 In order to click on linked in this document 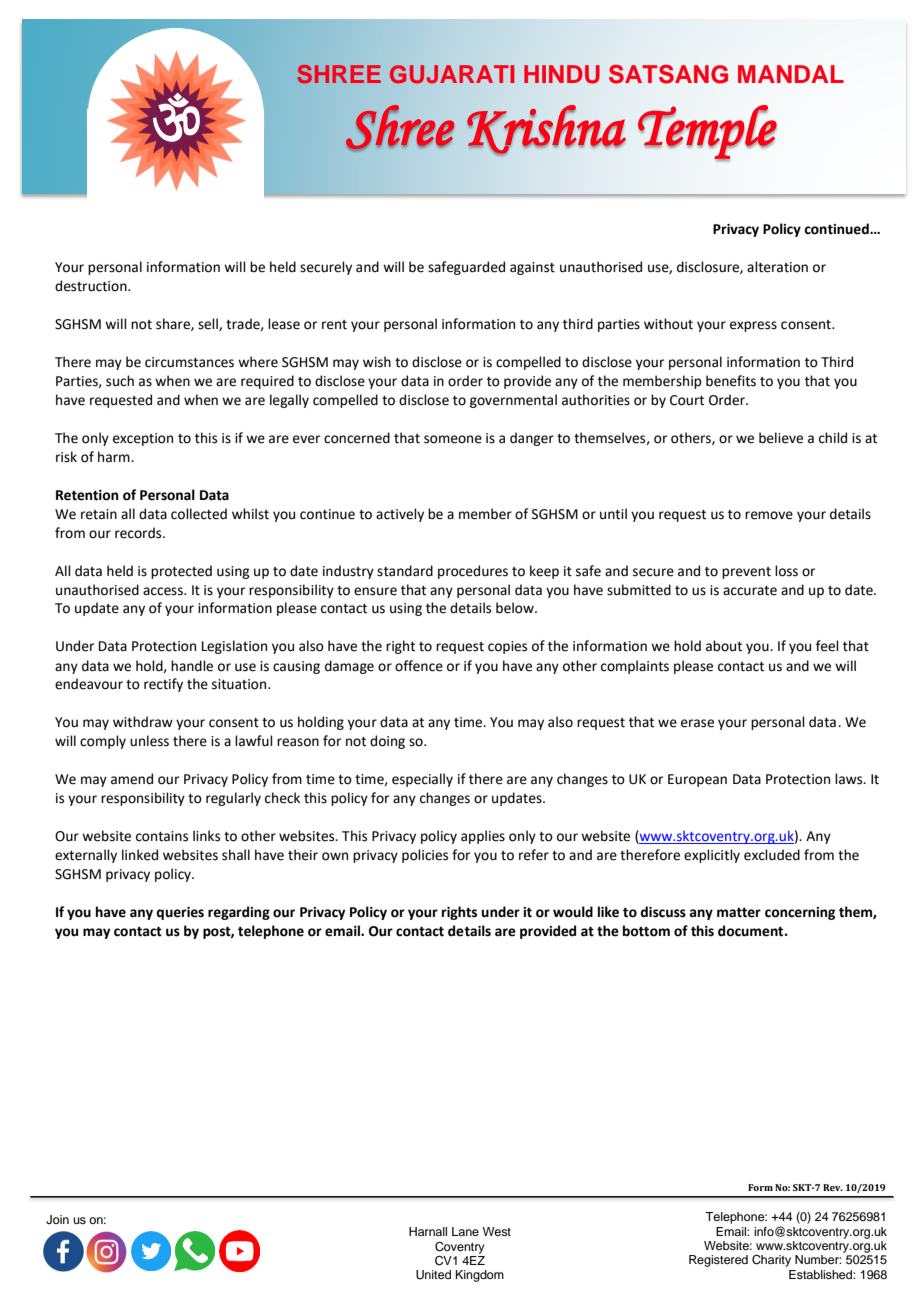, I will do `click(140, 855)`.
